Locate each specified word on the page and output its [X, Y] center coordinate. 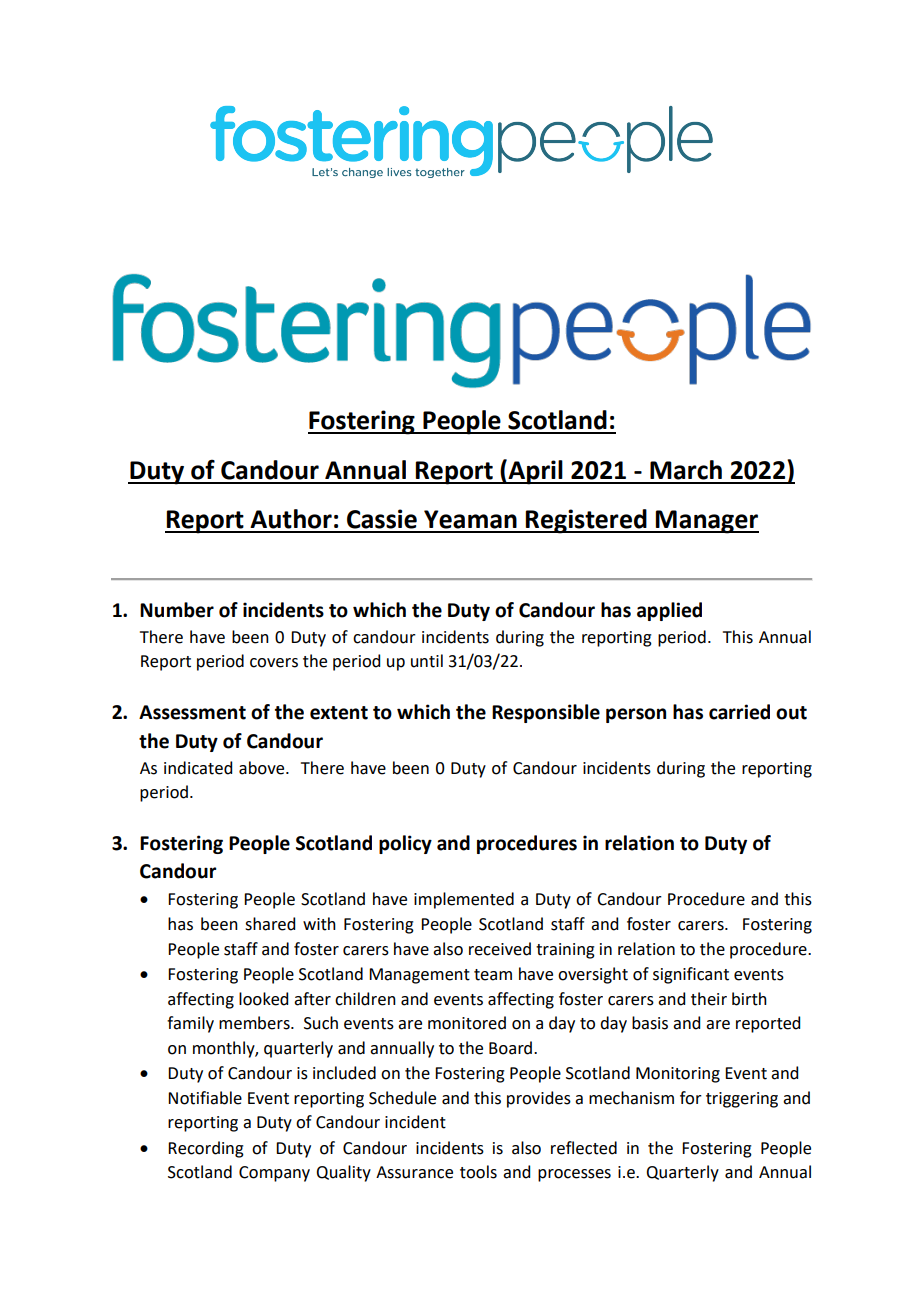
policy [405, 844]
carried [739, 712]
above [263, 768]
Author [291, 519]
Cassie [382, 519]
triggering [742, 1100]
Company [274, 1174]
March [686, 470]
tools [478, 1172]
